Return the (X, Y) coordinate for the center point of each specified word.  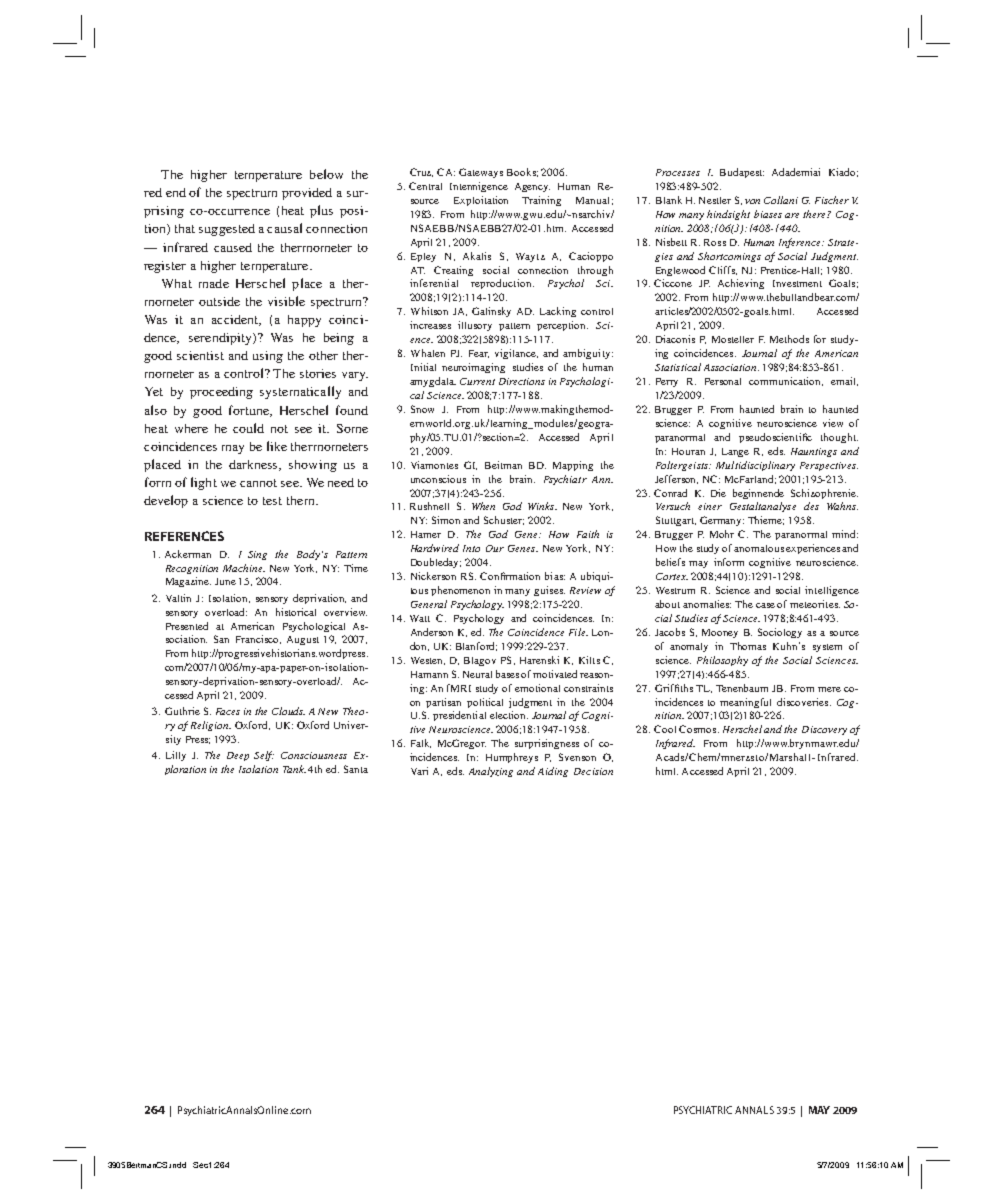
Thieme (766, 520)
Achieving (741, 284)
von (752, 201)
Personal (723, 381)
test (272, 501)
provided (307, 194)
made (214, 283)
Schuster (504, 520)
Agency (532, 187)
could (248, 428)
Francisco (258, 639)
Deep (238, 756)
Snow (422, 409)
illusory (475, 326)
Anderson (432, 632)
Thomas (748, 646)
